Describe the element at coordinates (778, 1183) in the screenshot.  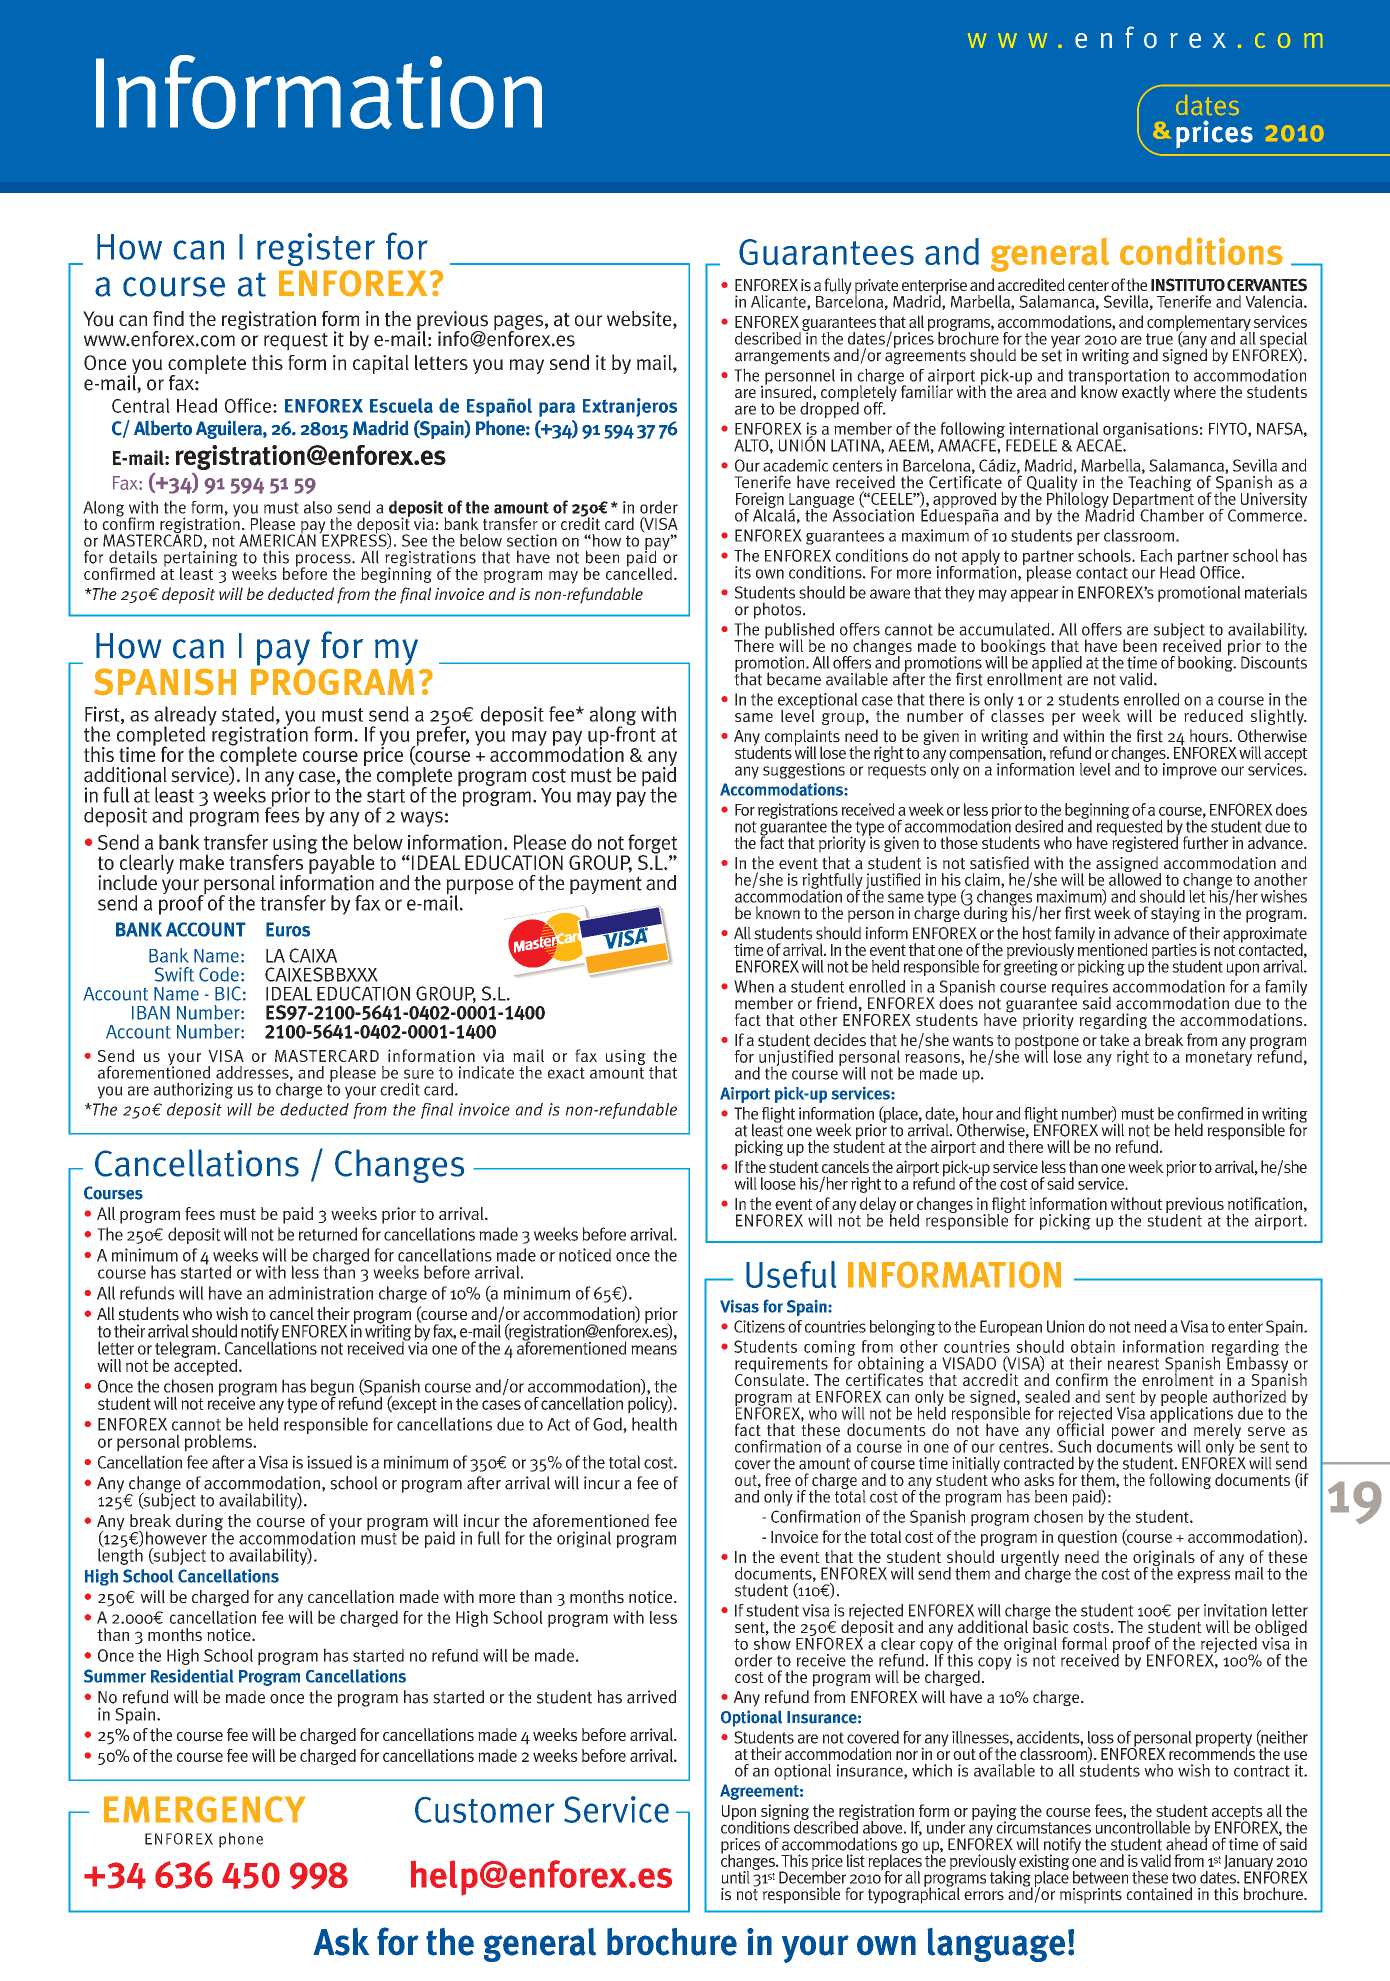
I see `loose` at that location.
